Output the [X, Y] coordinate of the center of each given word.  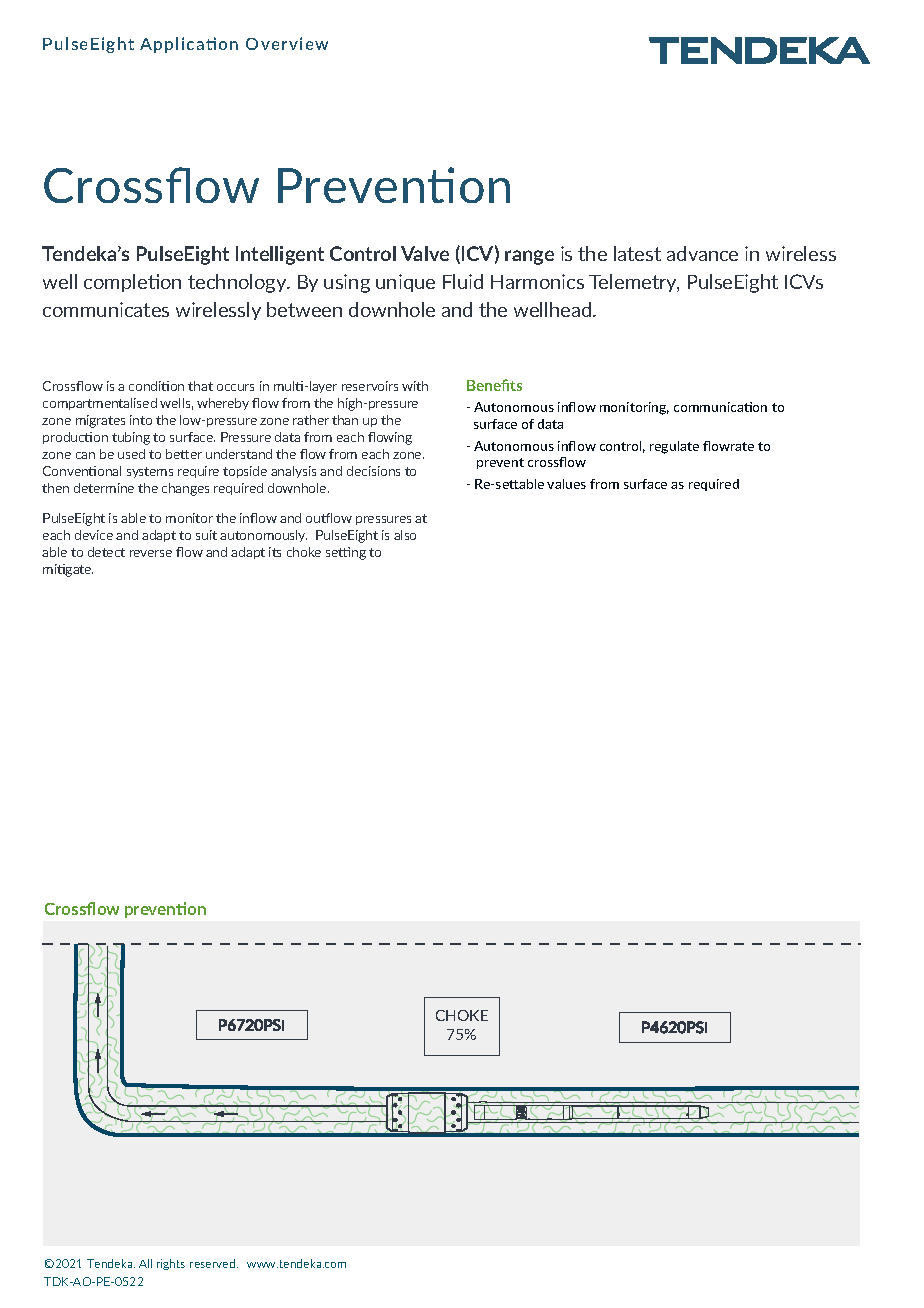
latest [637, 253]
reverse [151, 553]
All [145, 1263]
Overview [287, 43]
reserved [214, 1263]
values [566, 484]
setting [346, 553]
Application [189, 45]
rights [171, 1264]
